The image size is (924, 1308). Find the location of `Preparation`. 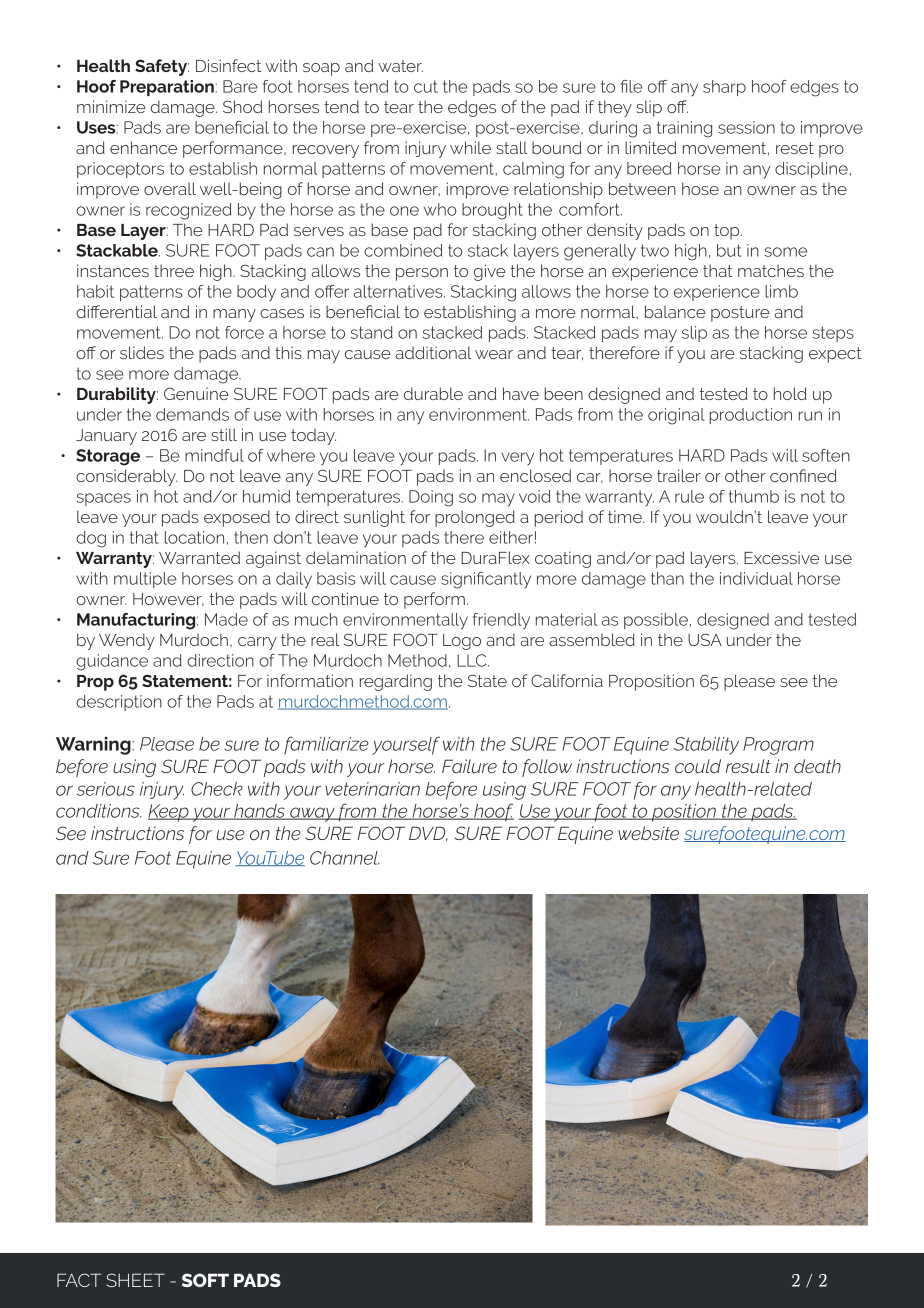

Preparation is located at coordinates (167, 88).
